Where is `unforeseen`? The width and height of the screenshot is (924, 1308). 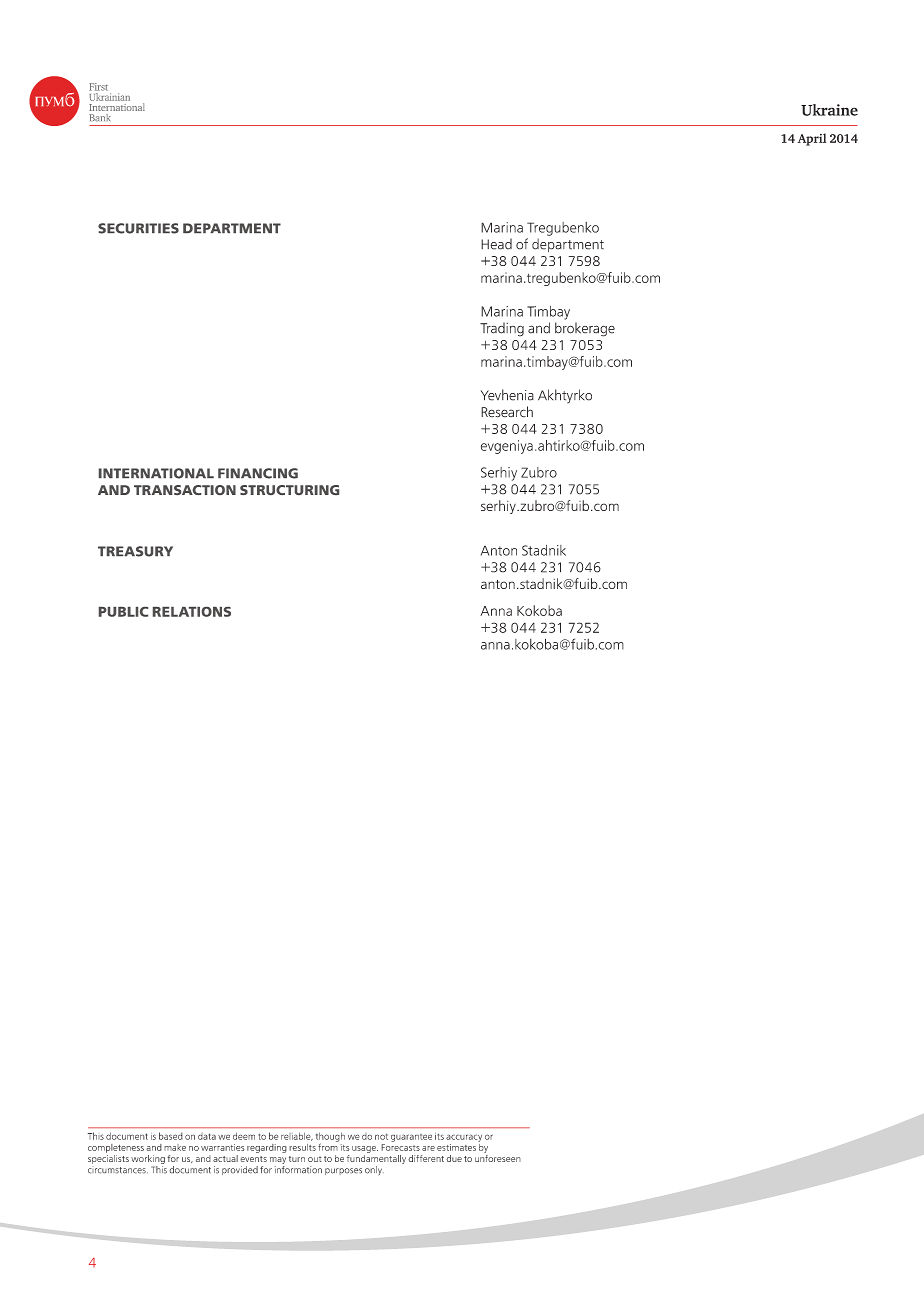 unforeseen is located at coordinates (498, 1157).
